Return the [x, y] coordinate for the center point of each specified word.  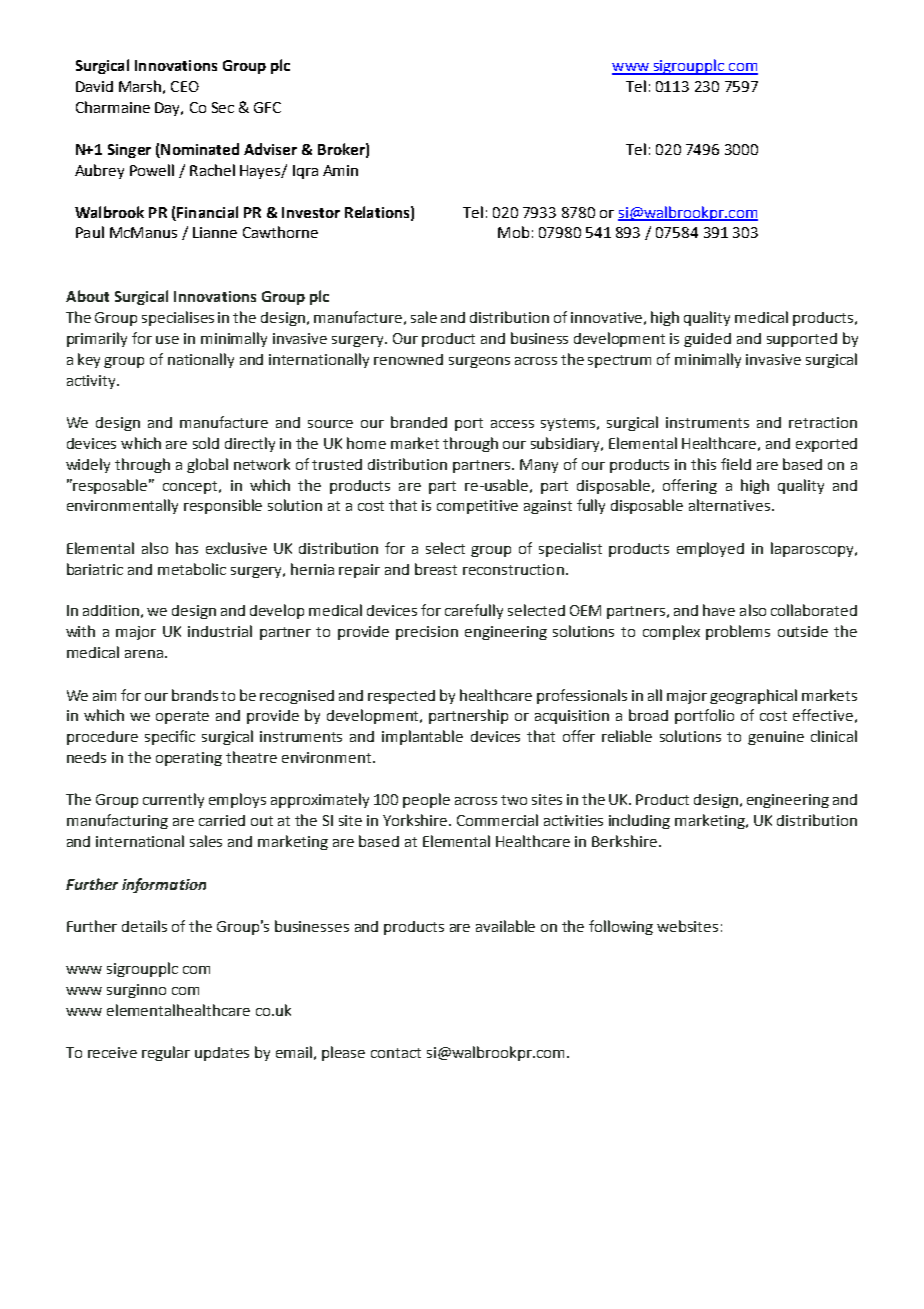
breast [436, 569]
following [621, 927]
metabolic [192, 569]
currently [173, 800]
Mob [513, 232]
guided [707, 340]
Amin [340, 170]
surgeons [479, 362]
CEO [185, 86]
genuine [776, 738]
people [426, 800]
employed [710, 549]
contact [396, 1053]
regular [166, 1053]
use [167, 340]
